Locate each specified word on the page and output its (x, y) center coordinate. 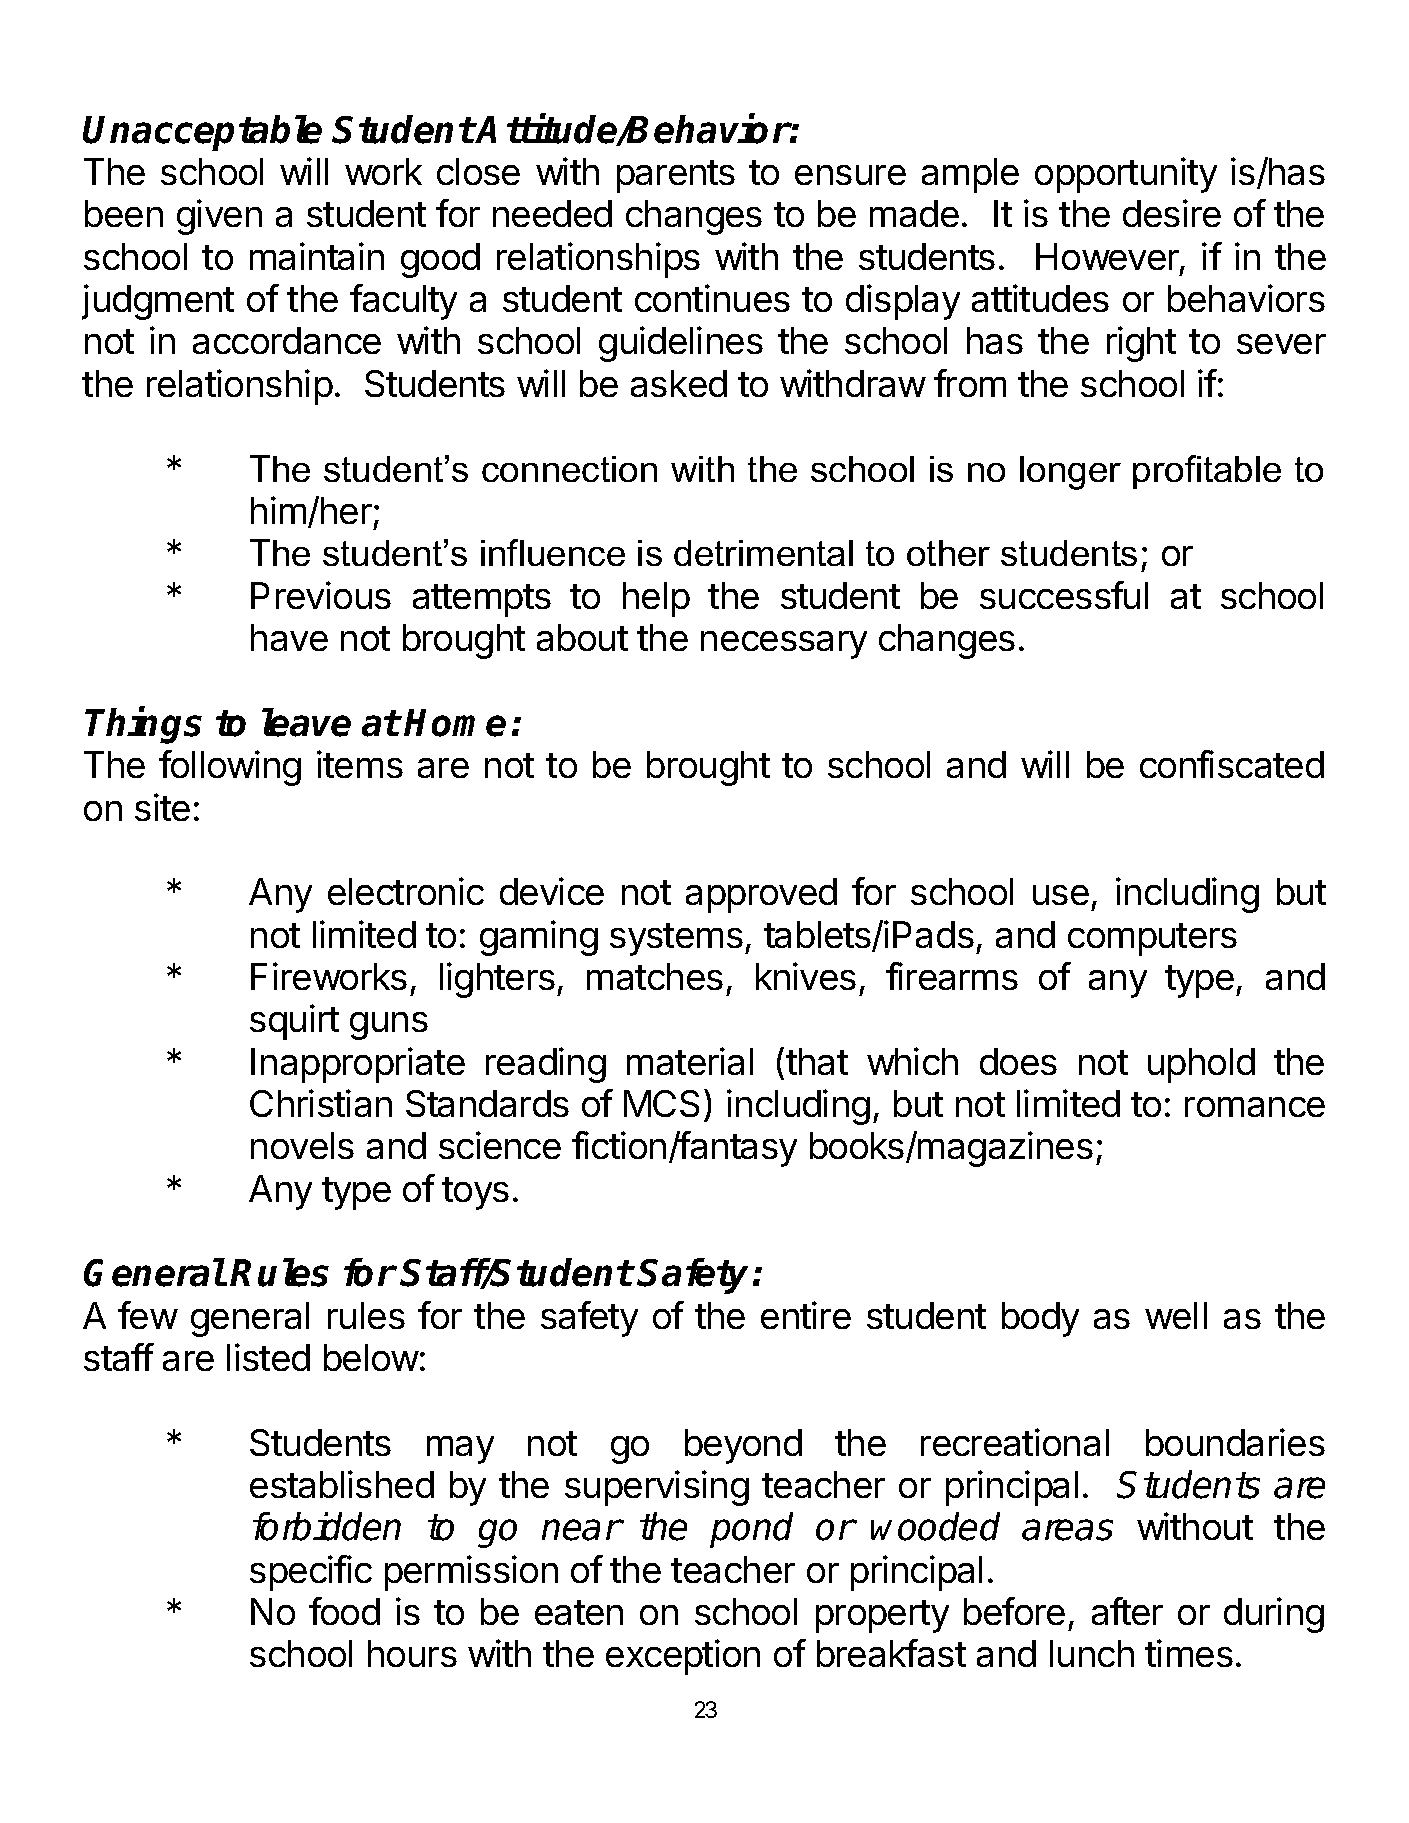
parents (676, 176)
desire (1172, 213)
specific (311, 1573)
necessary (784, 645)
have (289, 637)
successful (1064, 595)
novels (302, 1145)
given (219, 217)
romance (1255, 1107)
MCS (661, 1103)
